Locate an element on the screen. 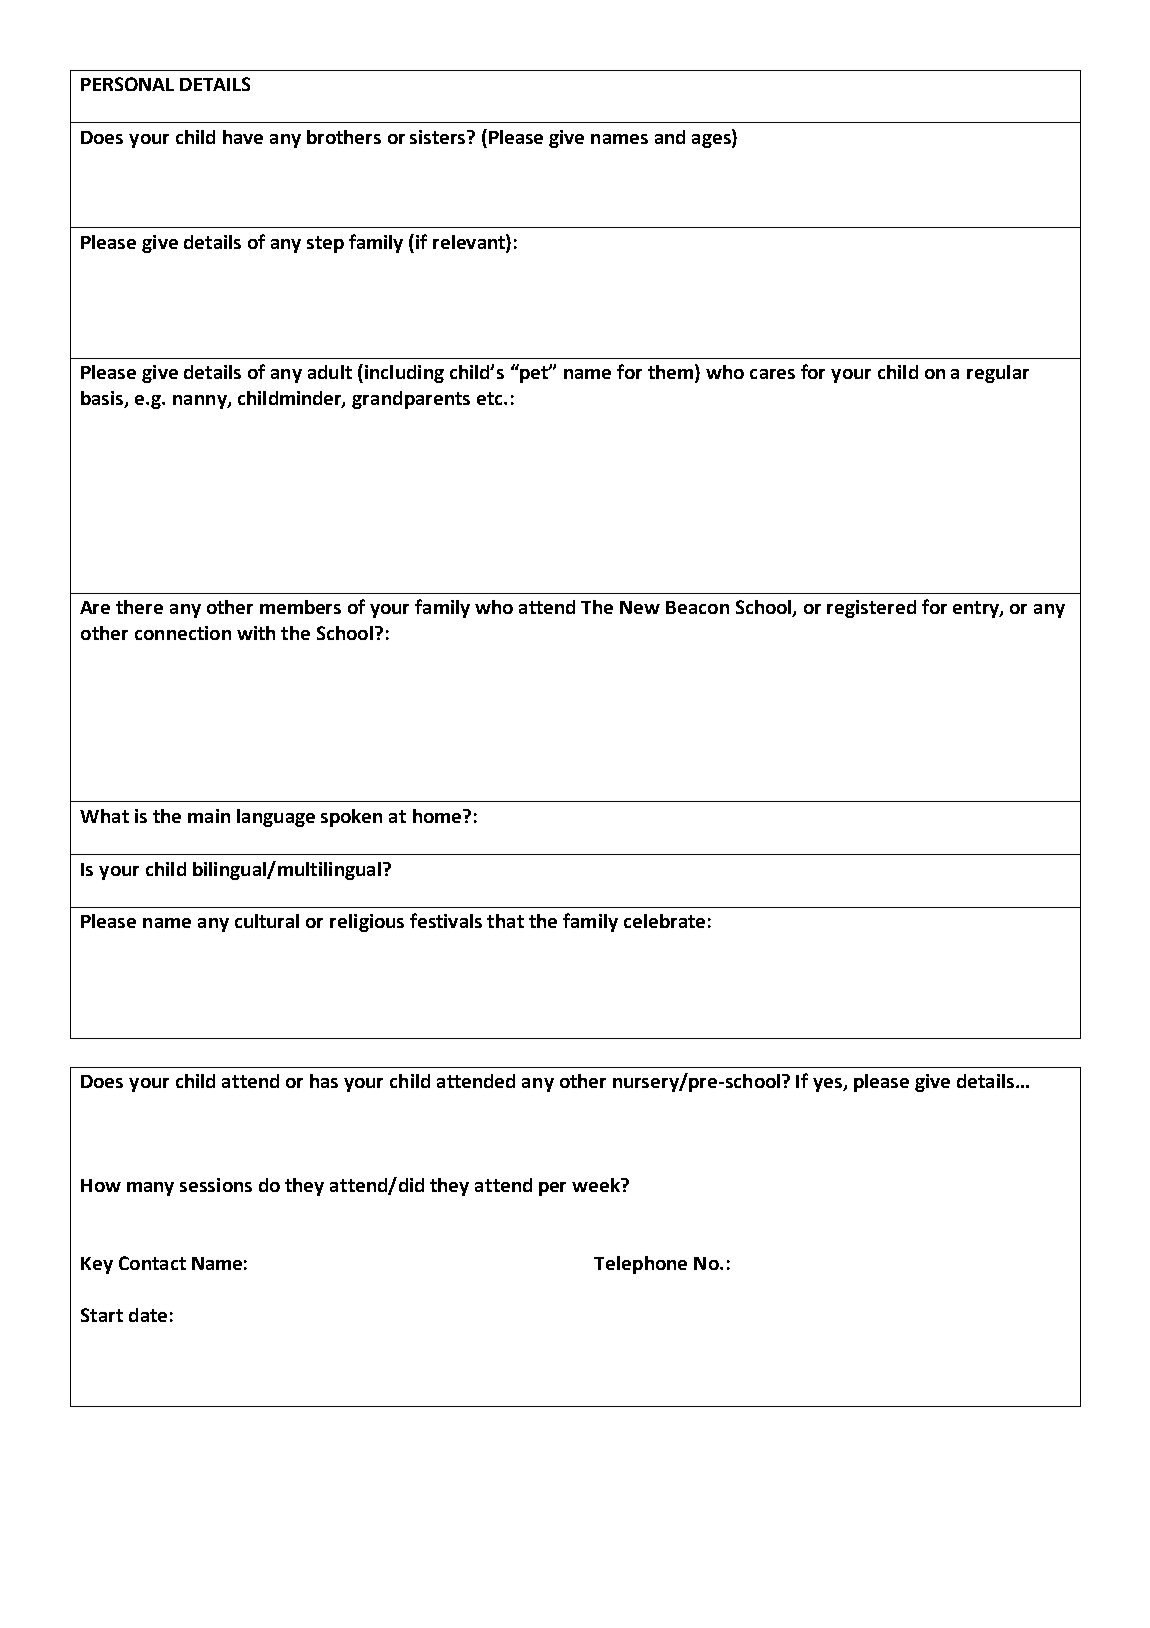 The image size is (1150, 1628). that is located at coordinates (505, 921).
